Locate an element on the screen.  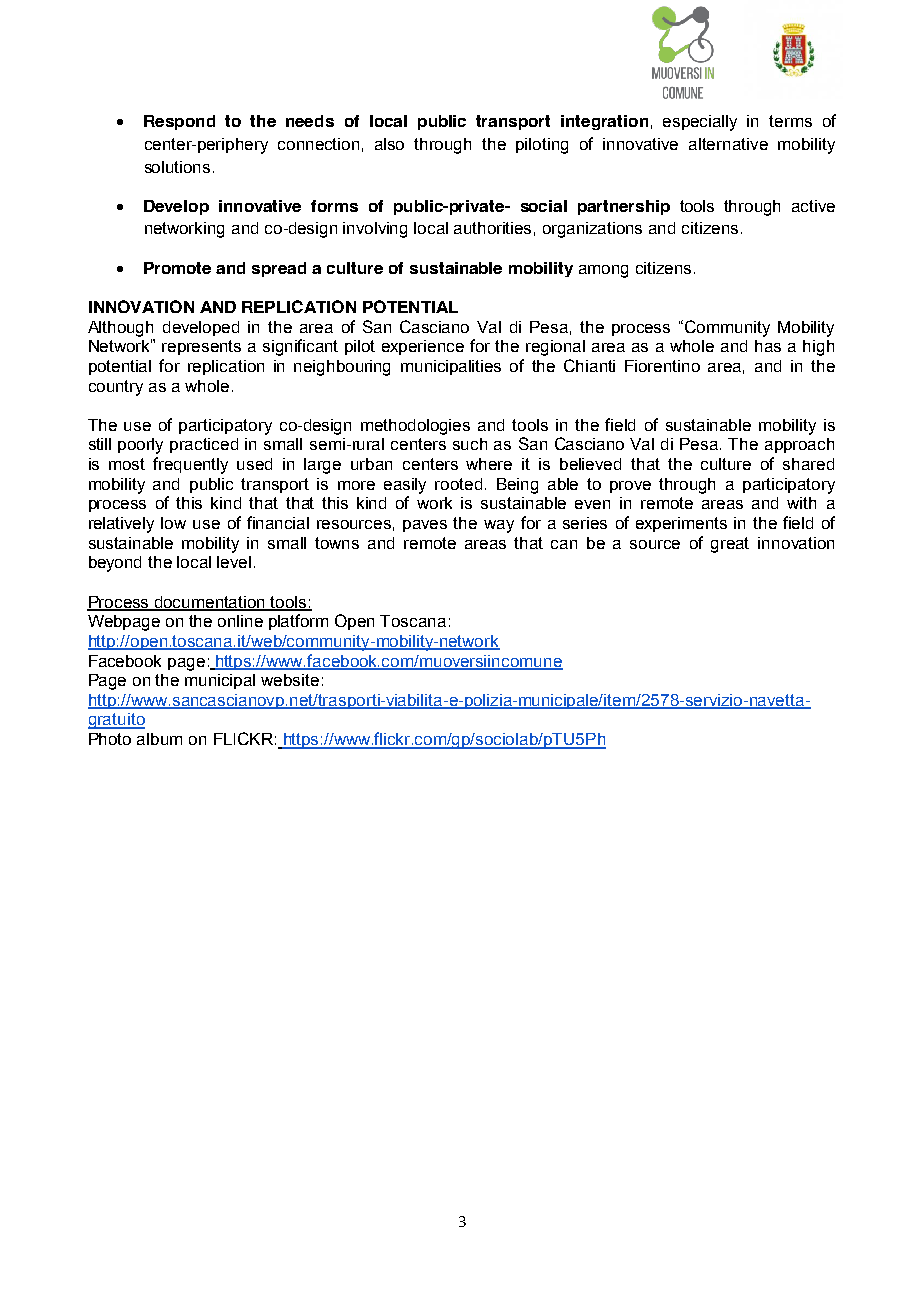
website is located at coordinates (290, 680).
